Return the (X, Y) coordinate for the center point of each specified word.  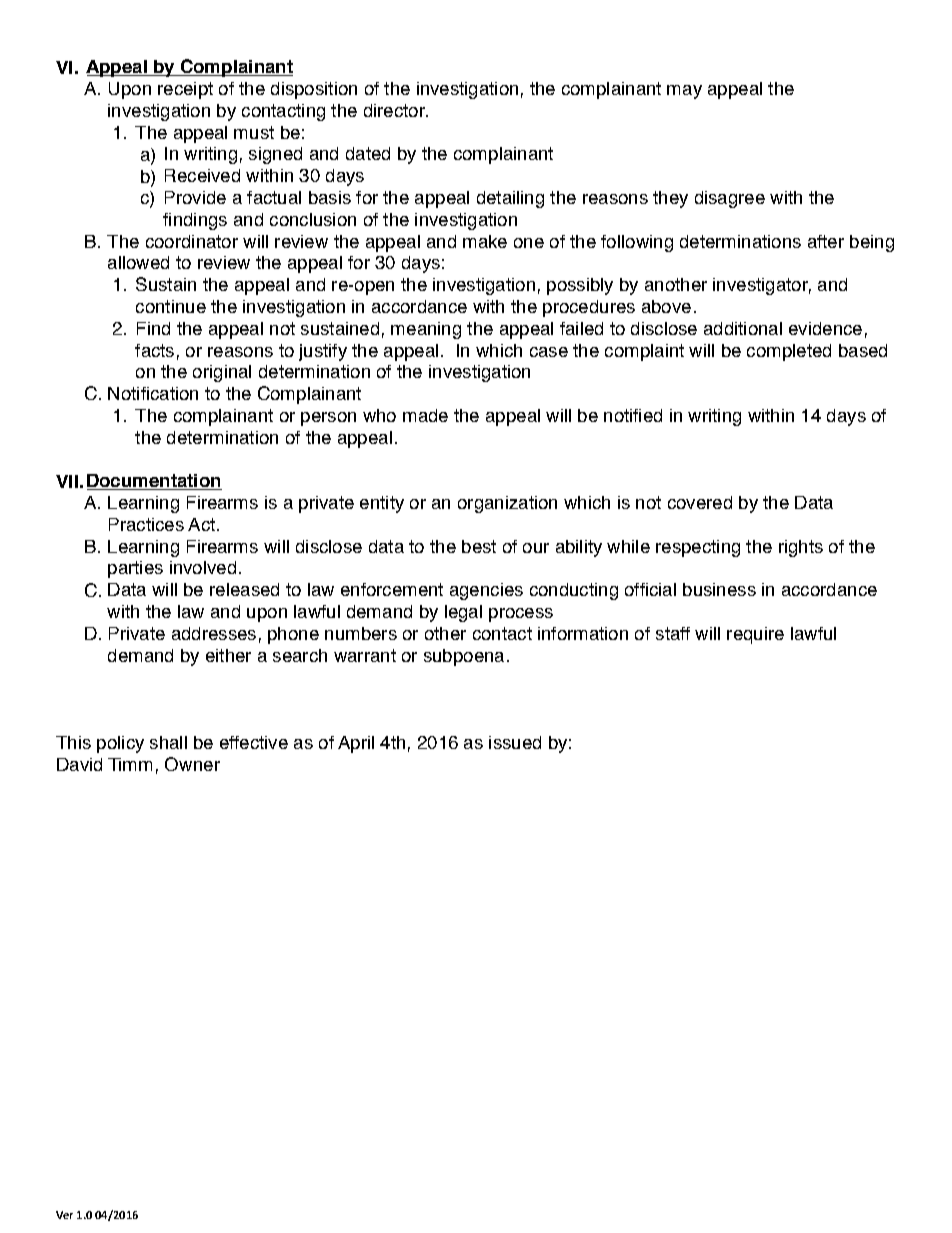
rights (801, 548)
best (479, 546)
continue (171, 306)
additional (743, 328)
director (395, 110)
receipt (185, 90)
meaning (426, 330)
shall (168, 742)
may (684, 92)
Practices (146, 524)
